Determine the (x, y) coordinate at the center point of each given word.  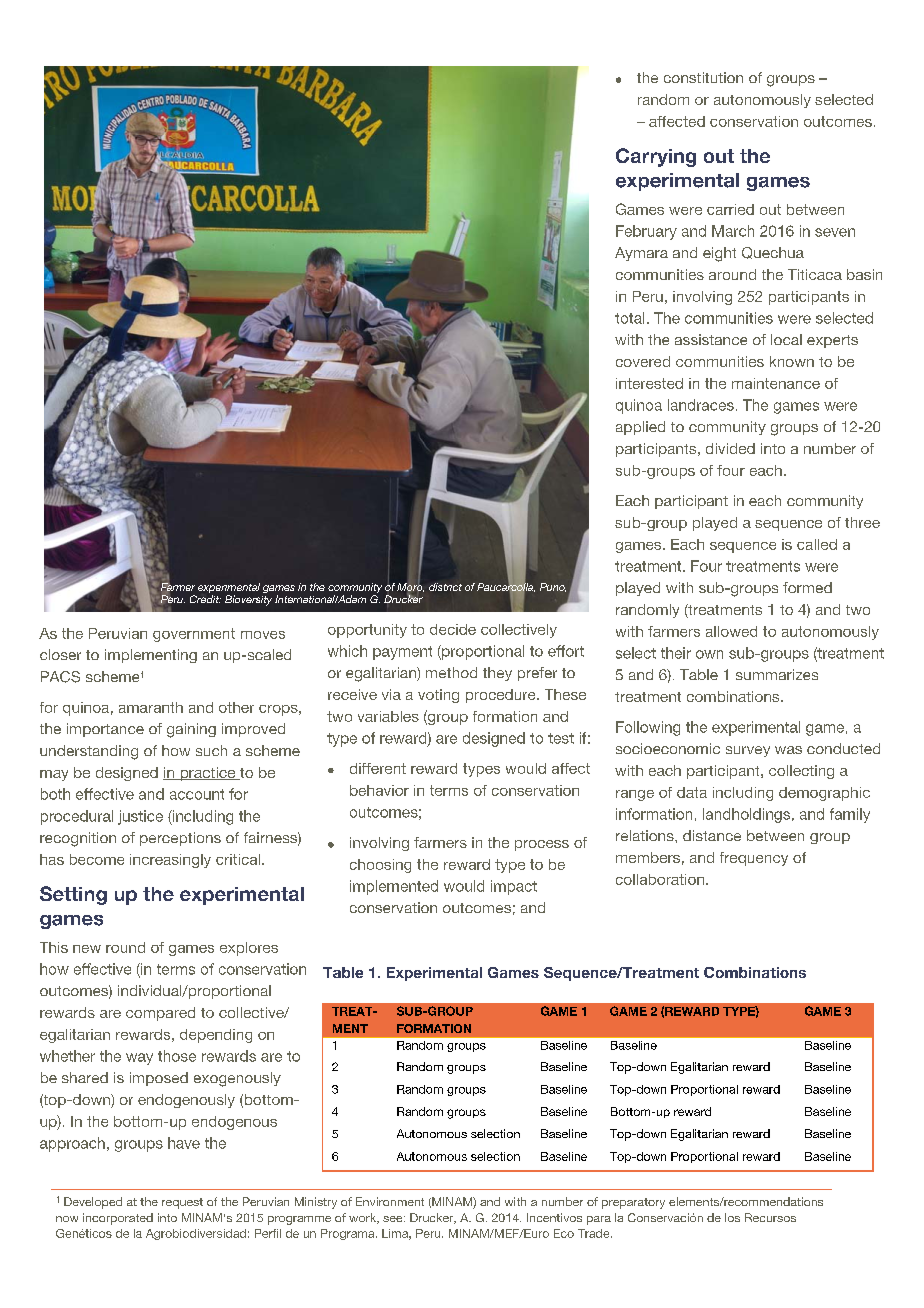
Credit (205, 599)
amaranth (151, 707)
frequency (754, 859)
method (451, 672)
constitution (703, 77)
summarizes (777, 674)
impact (514, 887)
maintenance (776, 383)
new (87, 949)
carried (730, 209)
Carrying (656, 157)
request (182, 1203)
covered (643, 361)
